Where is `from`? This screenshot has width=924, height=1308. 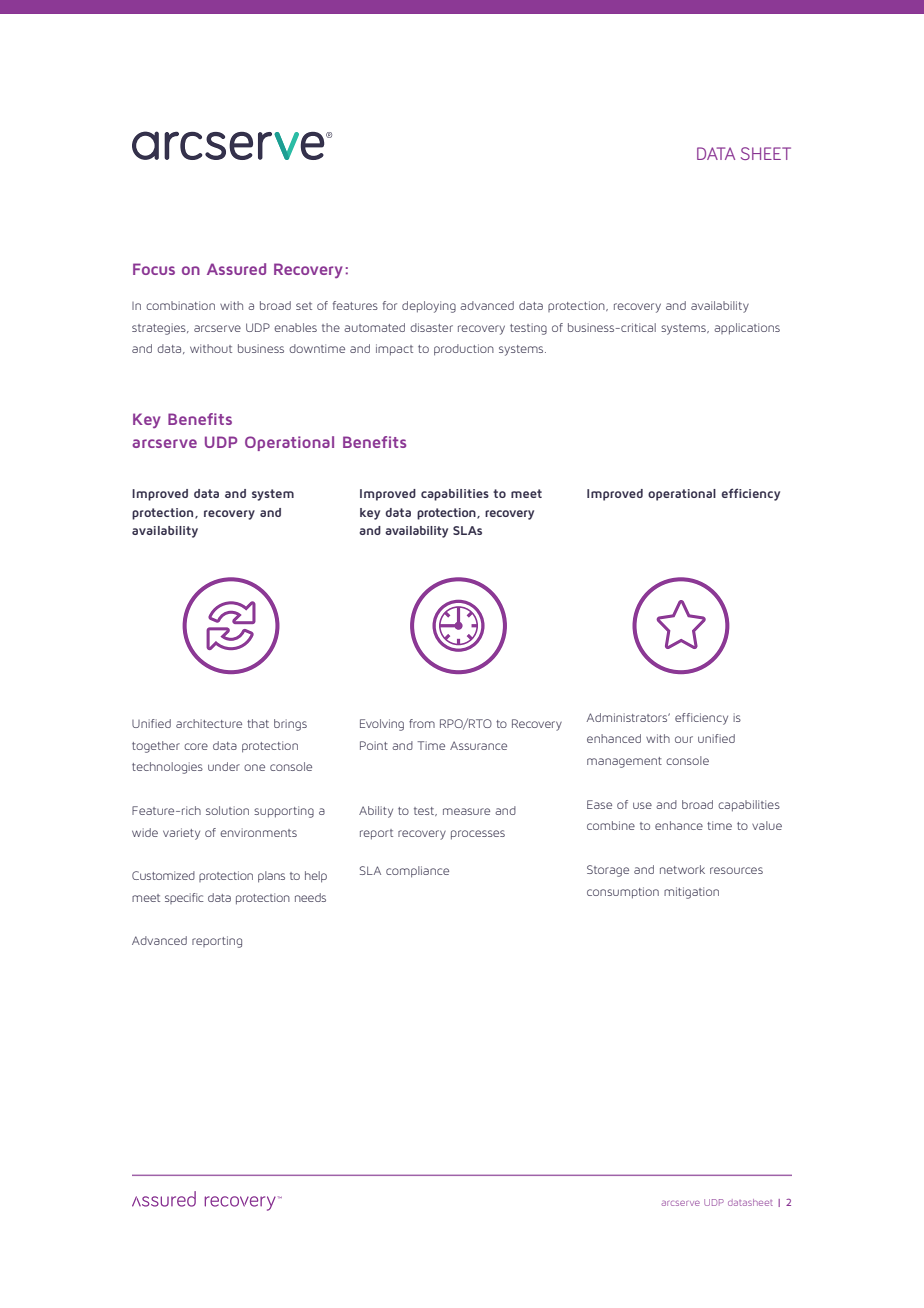
from is located at coordinates (422, 723).
